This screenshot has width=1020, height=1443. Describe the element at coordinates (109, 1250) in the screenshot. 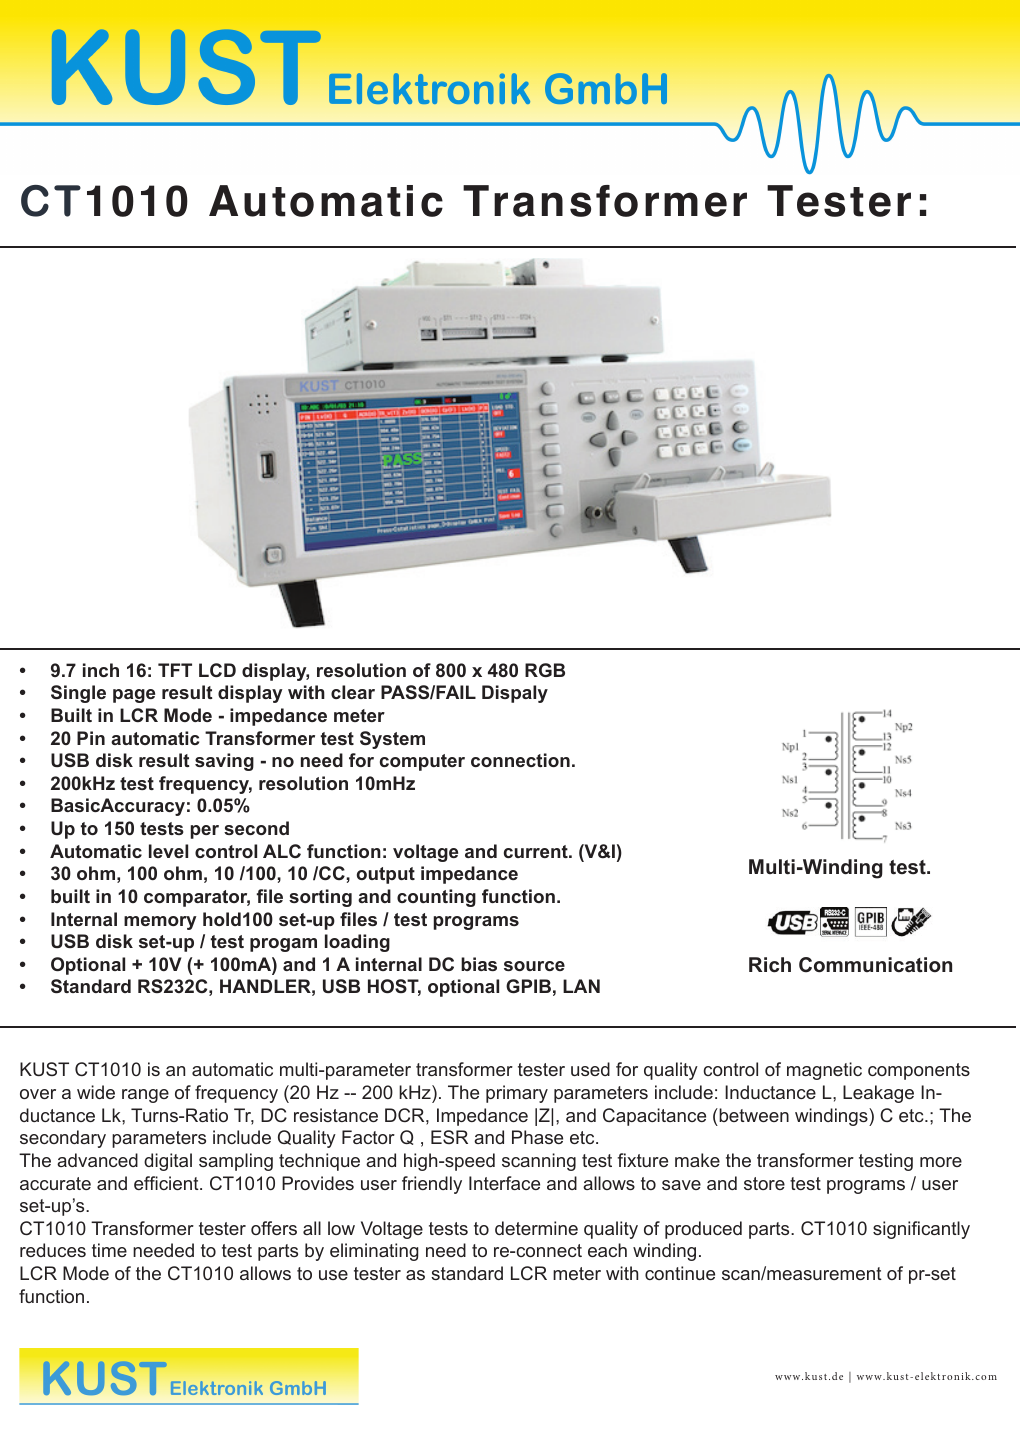

I see `time` at that location.
